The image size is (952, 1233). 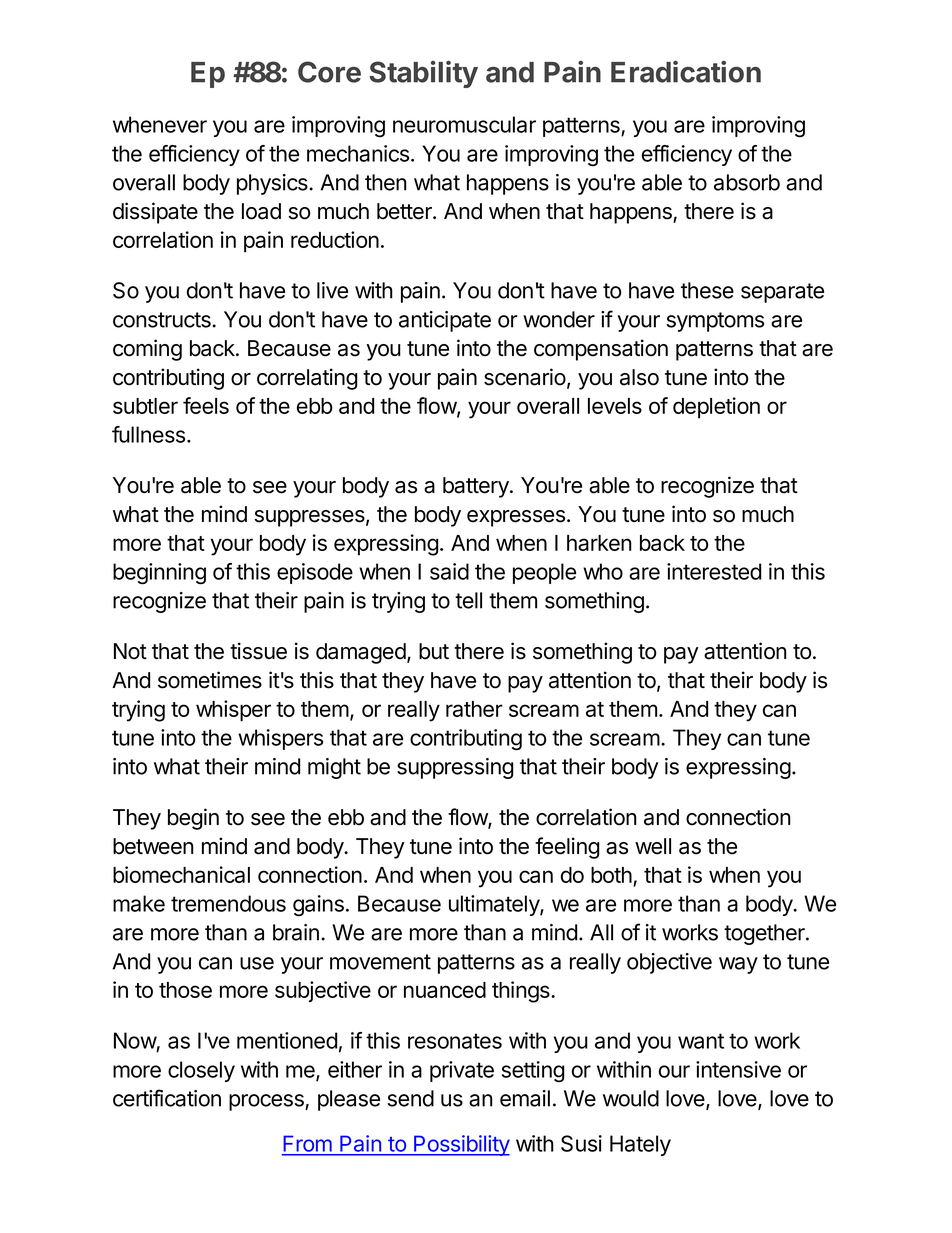 I want to click on Eradication, so click(x=686, y=71).
